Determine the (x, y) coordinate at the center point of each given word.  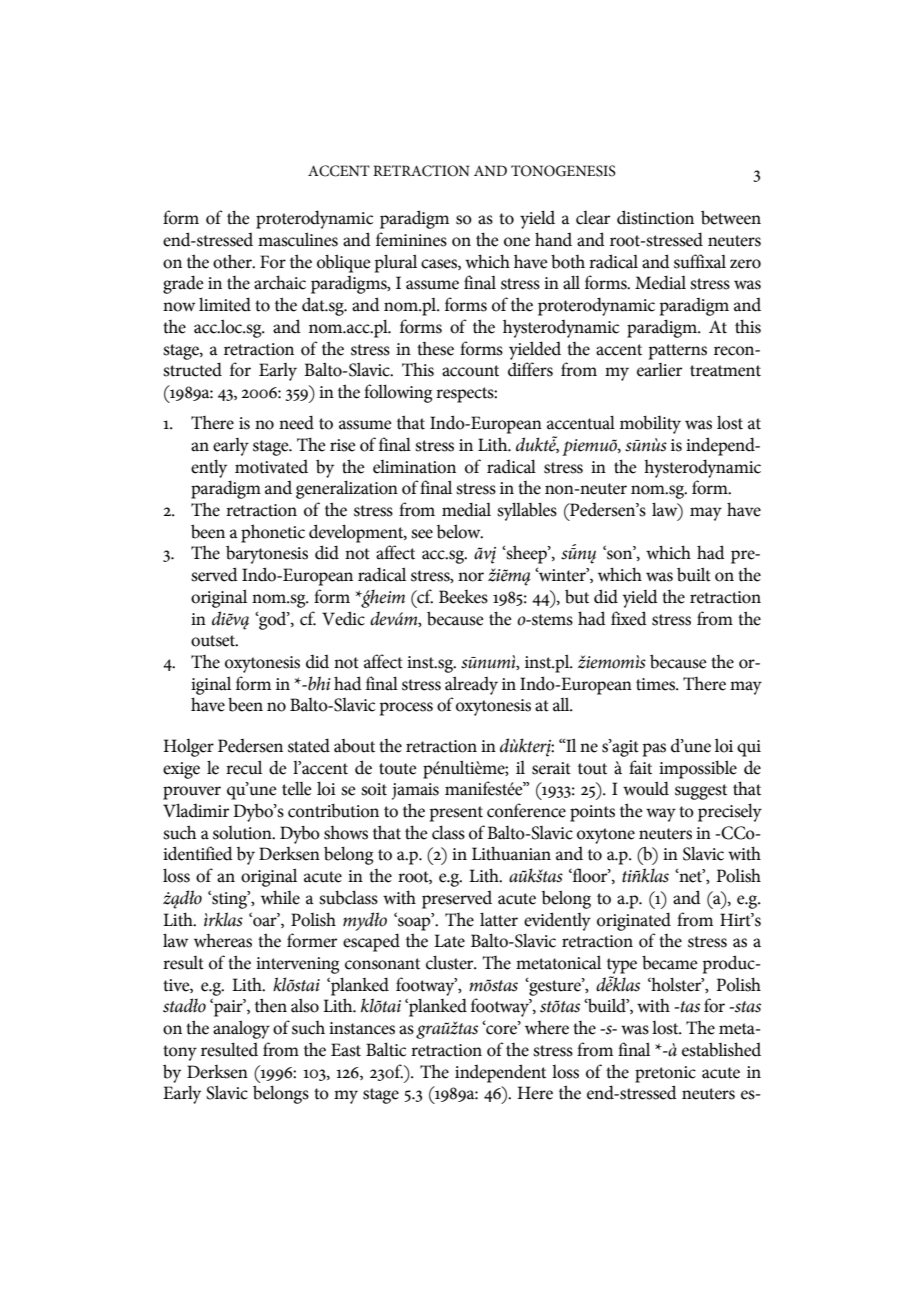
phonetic (273, 533)
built (694, 574)
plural (396, 263)
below (460, 531)
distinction (655, 217)
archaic (280, 282)
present (456, 814)
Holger (188, 748)
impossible (698, 769)
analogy (241, 1029)
